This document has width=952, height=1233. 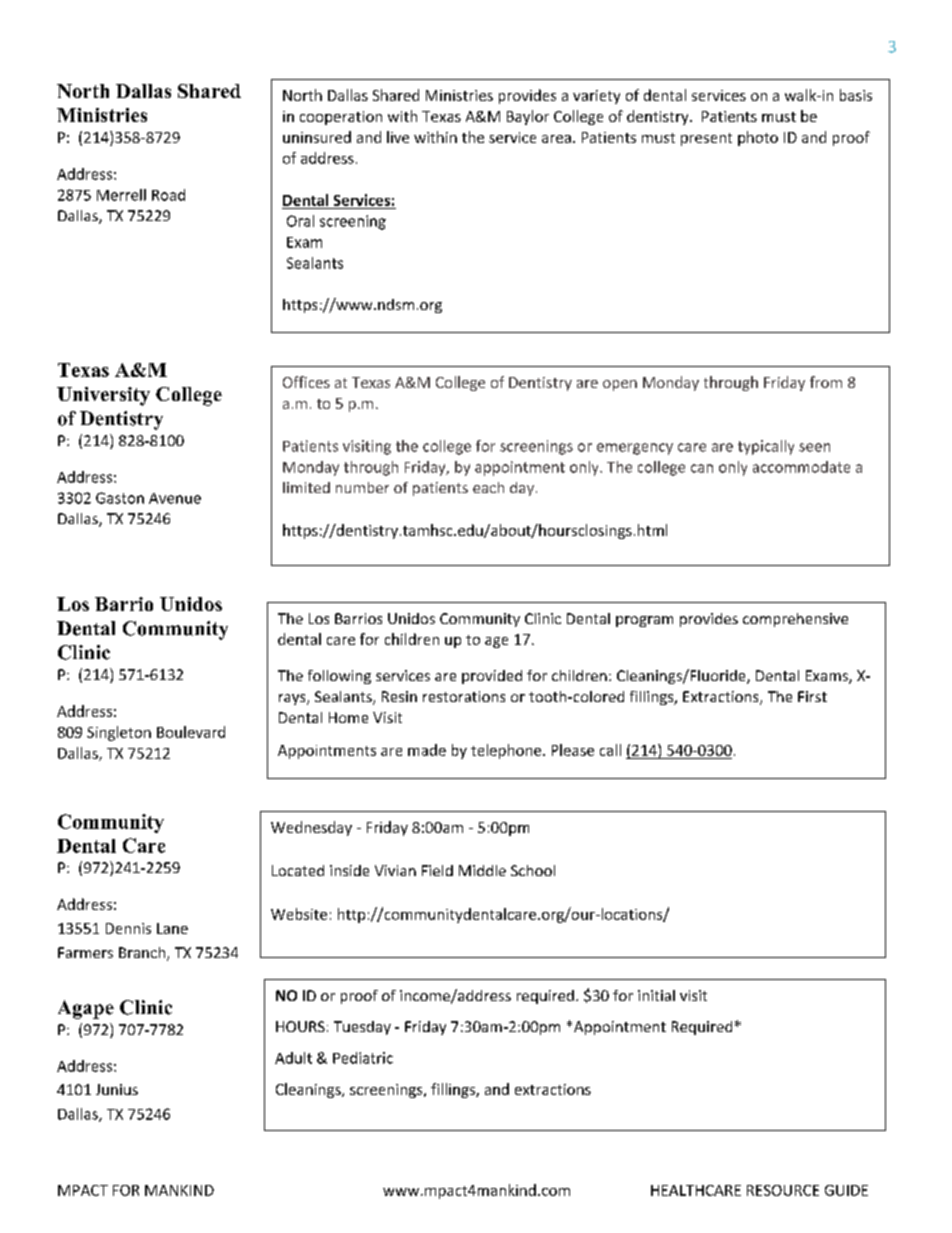 What do you see at coordinates (191, 732) in the document?
I see `Boulevard` at bounding box center [191, 732].
